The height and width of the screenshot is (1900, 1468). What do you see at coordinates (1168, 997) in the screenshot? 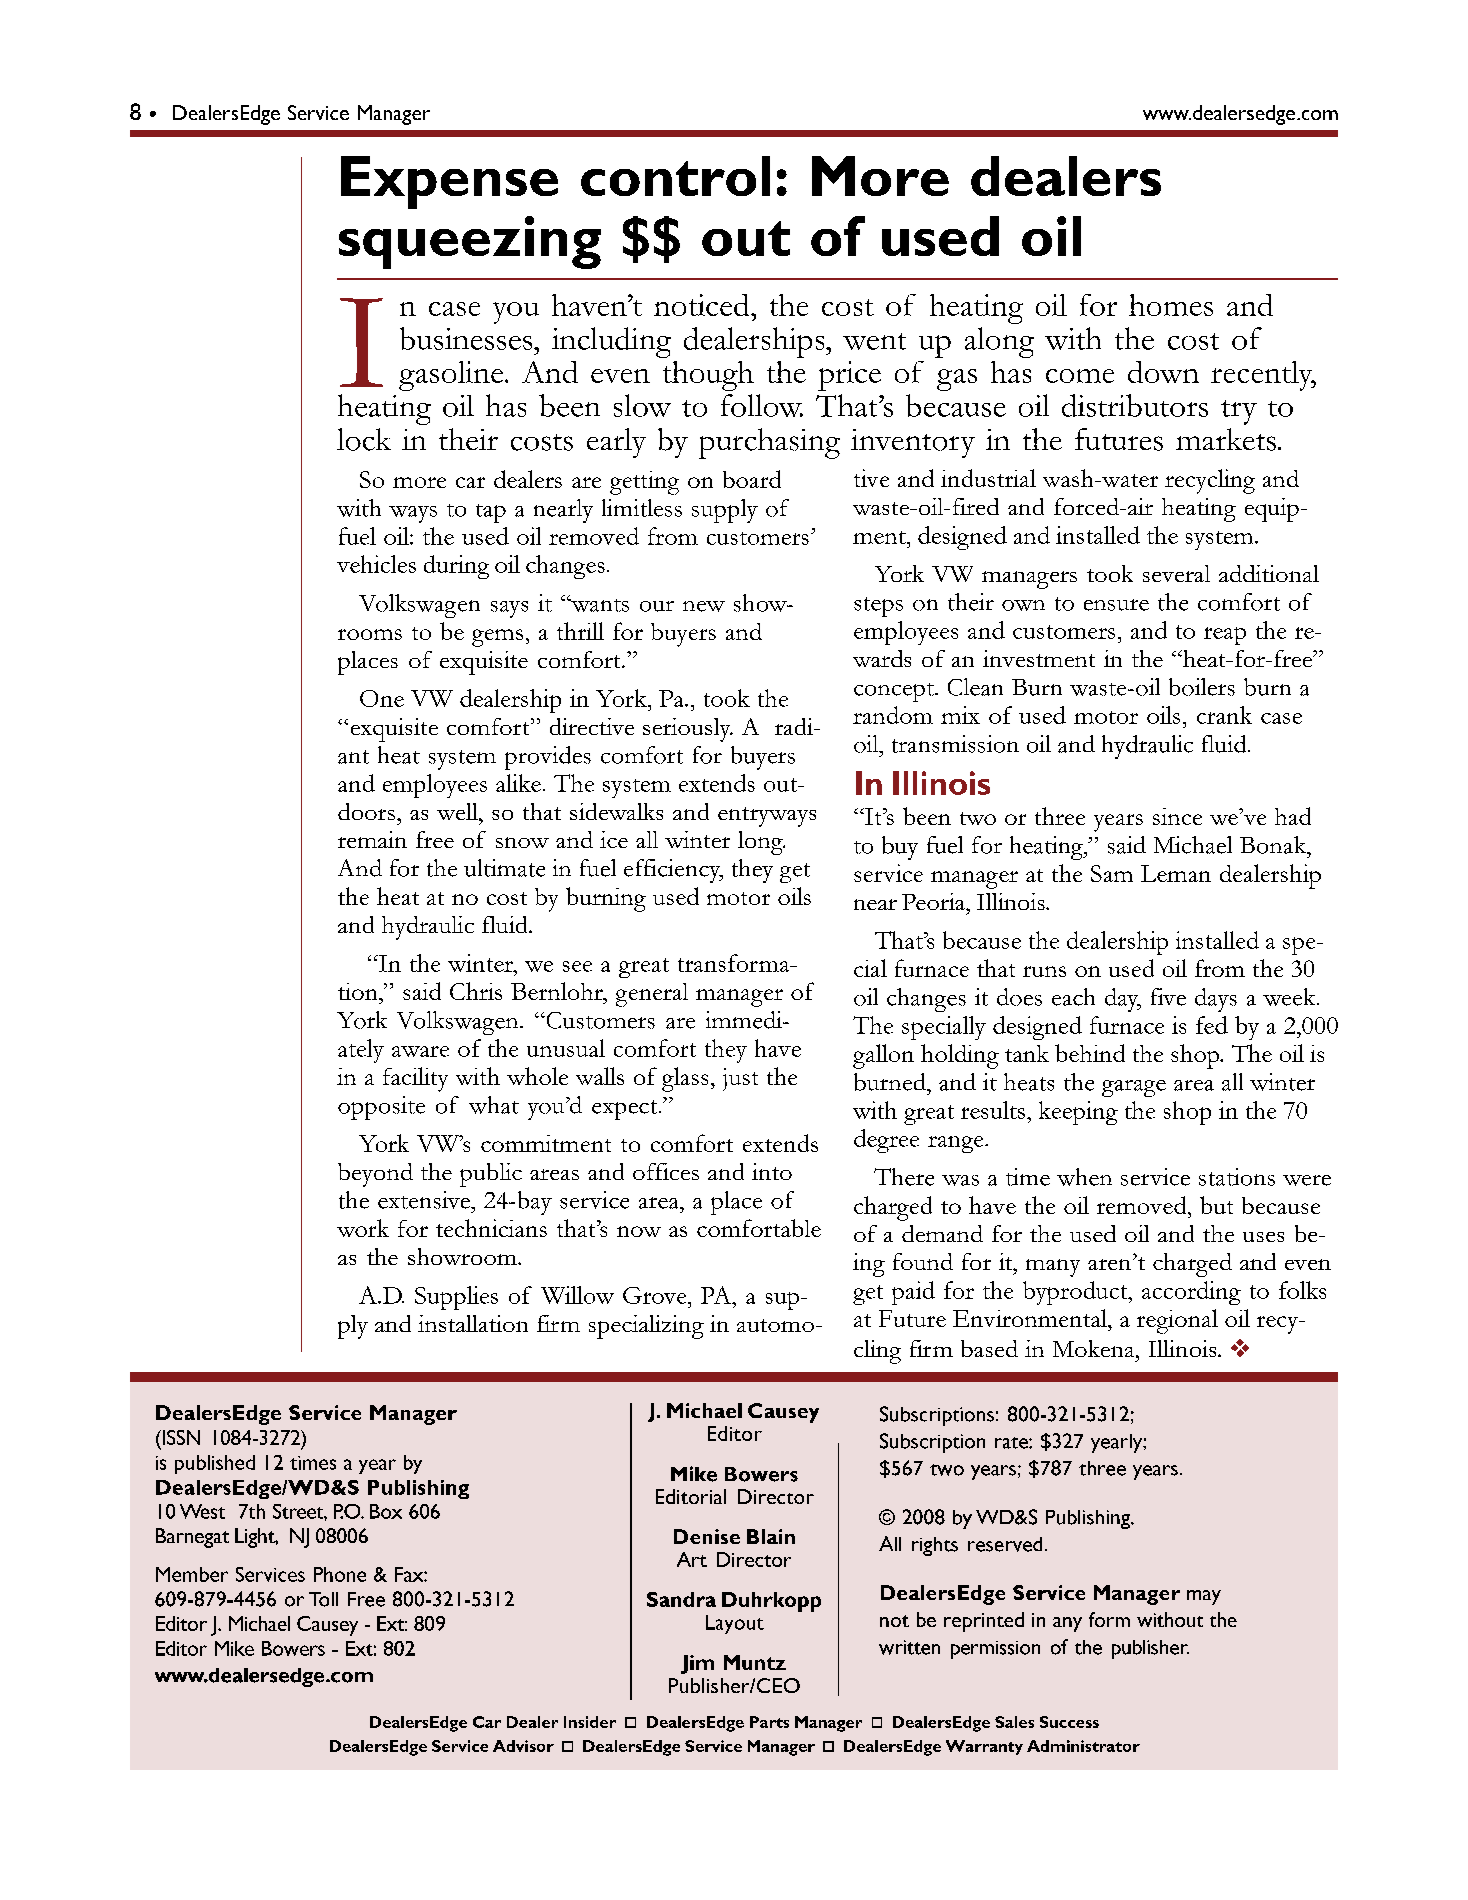
I see `five` at bounding box center [1168, 997].
